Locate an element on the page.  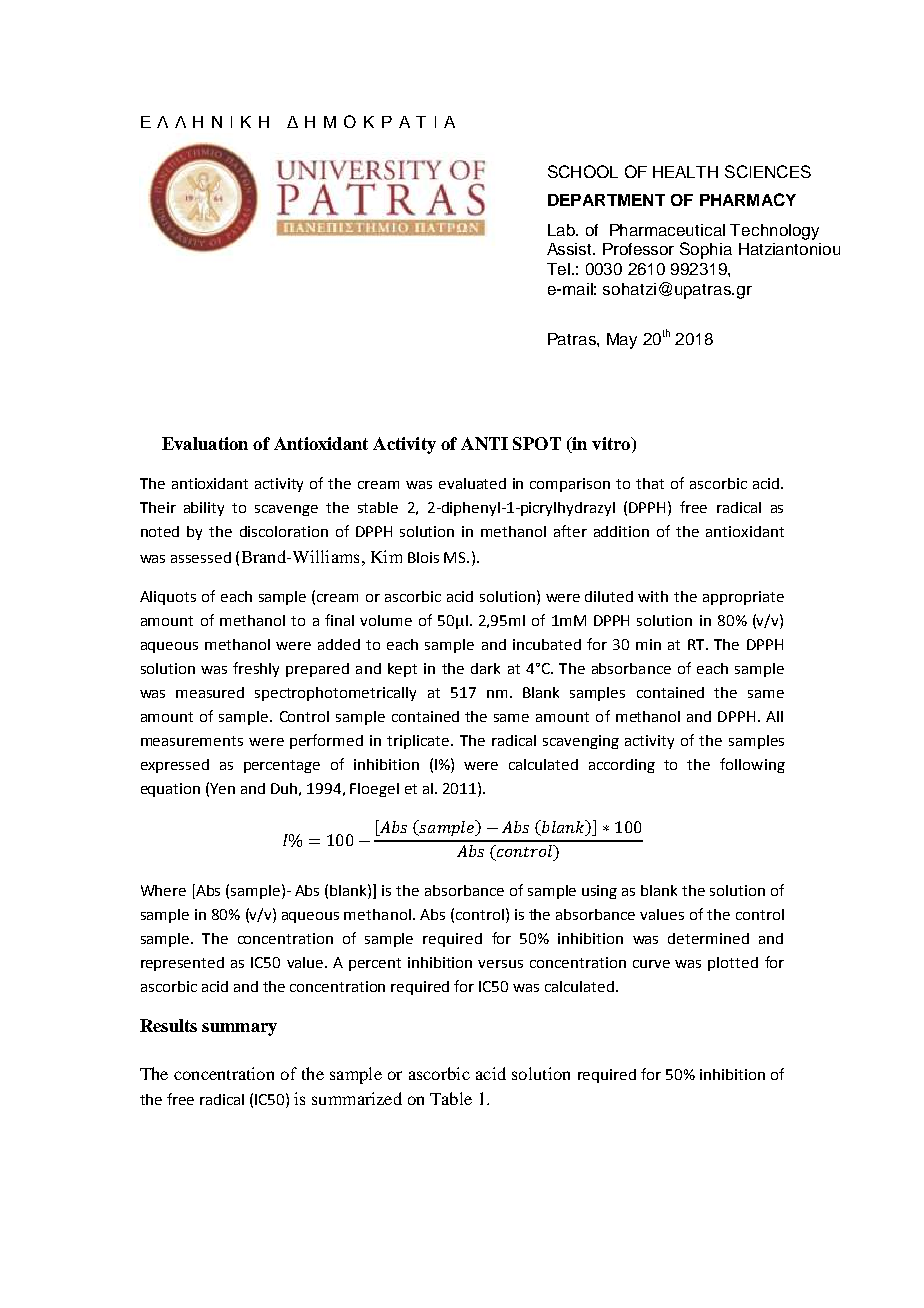
SPOT is located at coordinates (537, 443).
